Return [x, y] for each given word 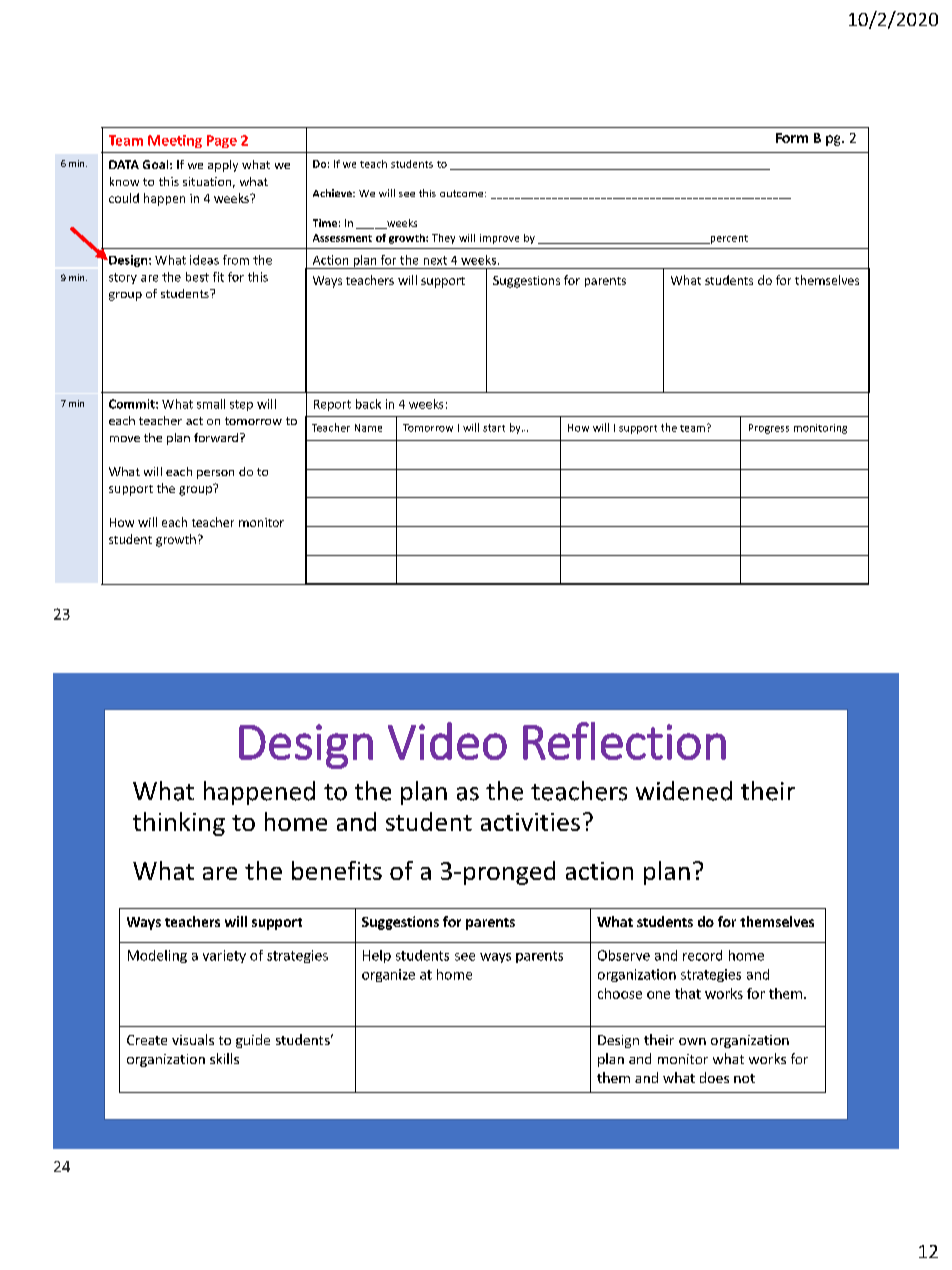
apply [223, 166]
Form [792, 138]
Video [447, 741]
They [443, 239]
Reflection [624, 741]
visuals [193, 1039]
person [215, 474]
